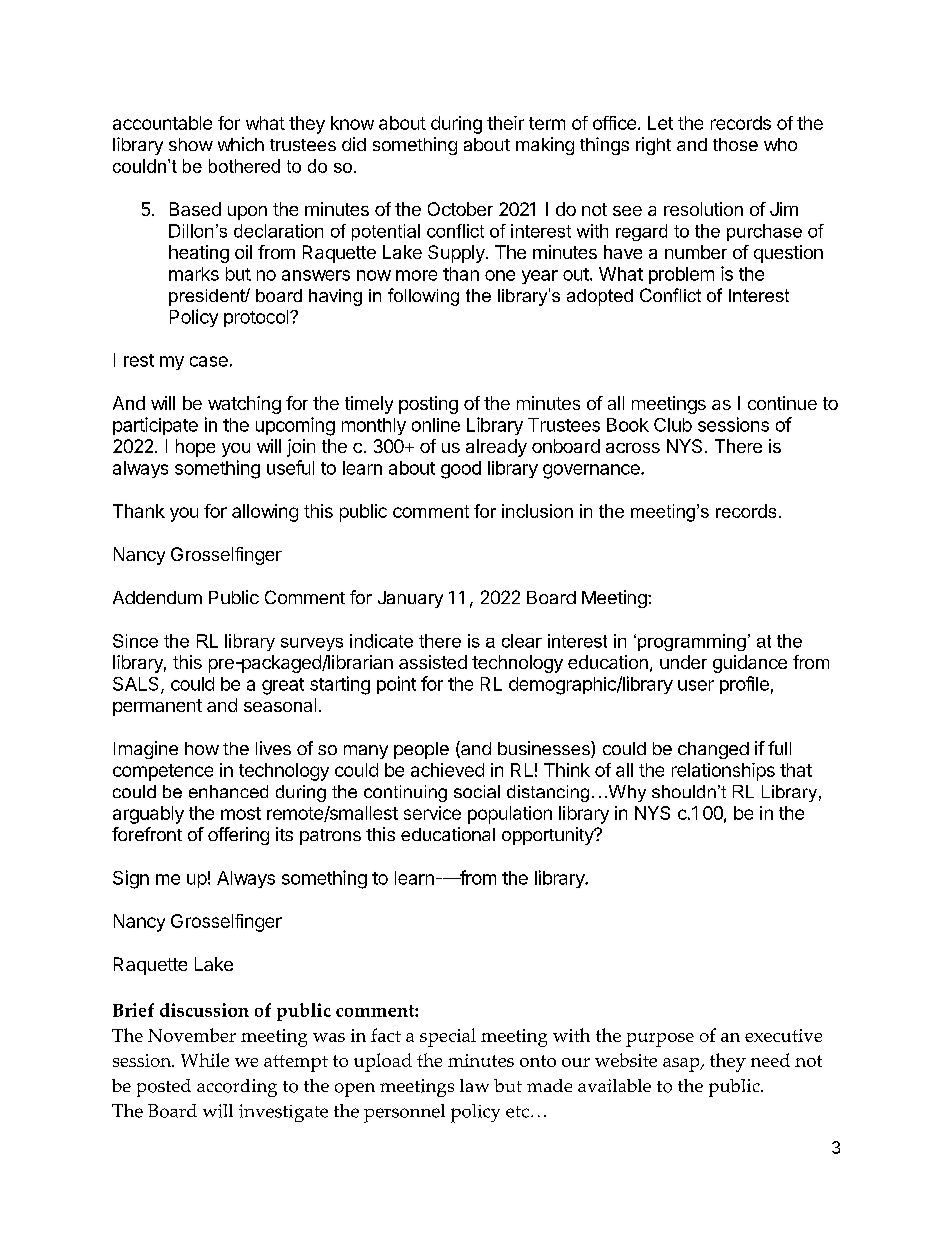 Image resolution: width=952 pixels, height=1233 pixels. What do you see at coordinates (432, 813) in the screenshot?
I see `service` at bounding box center [432, 813].
